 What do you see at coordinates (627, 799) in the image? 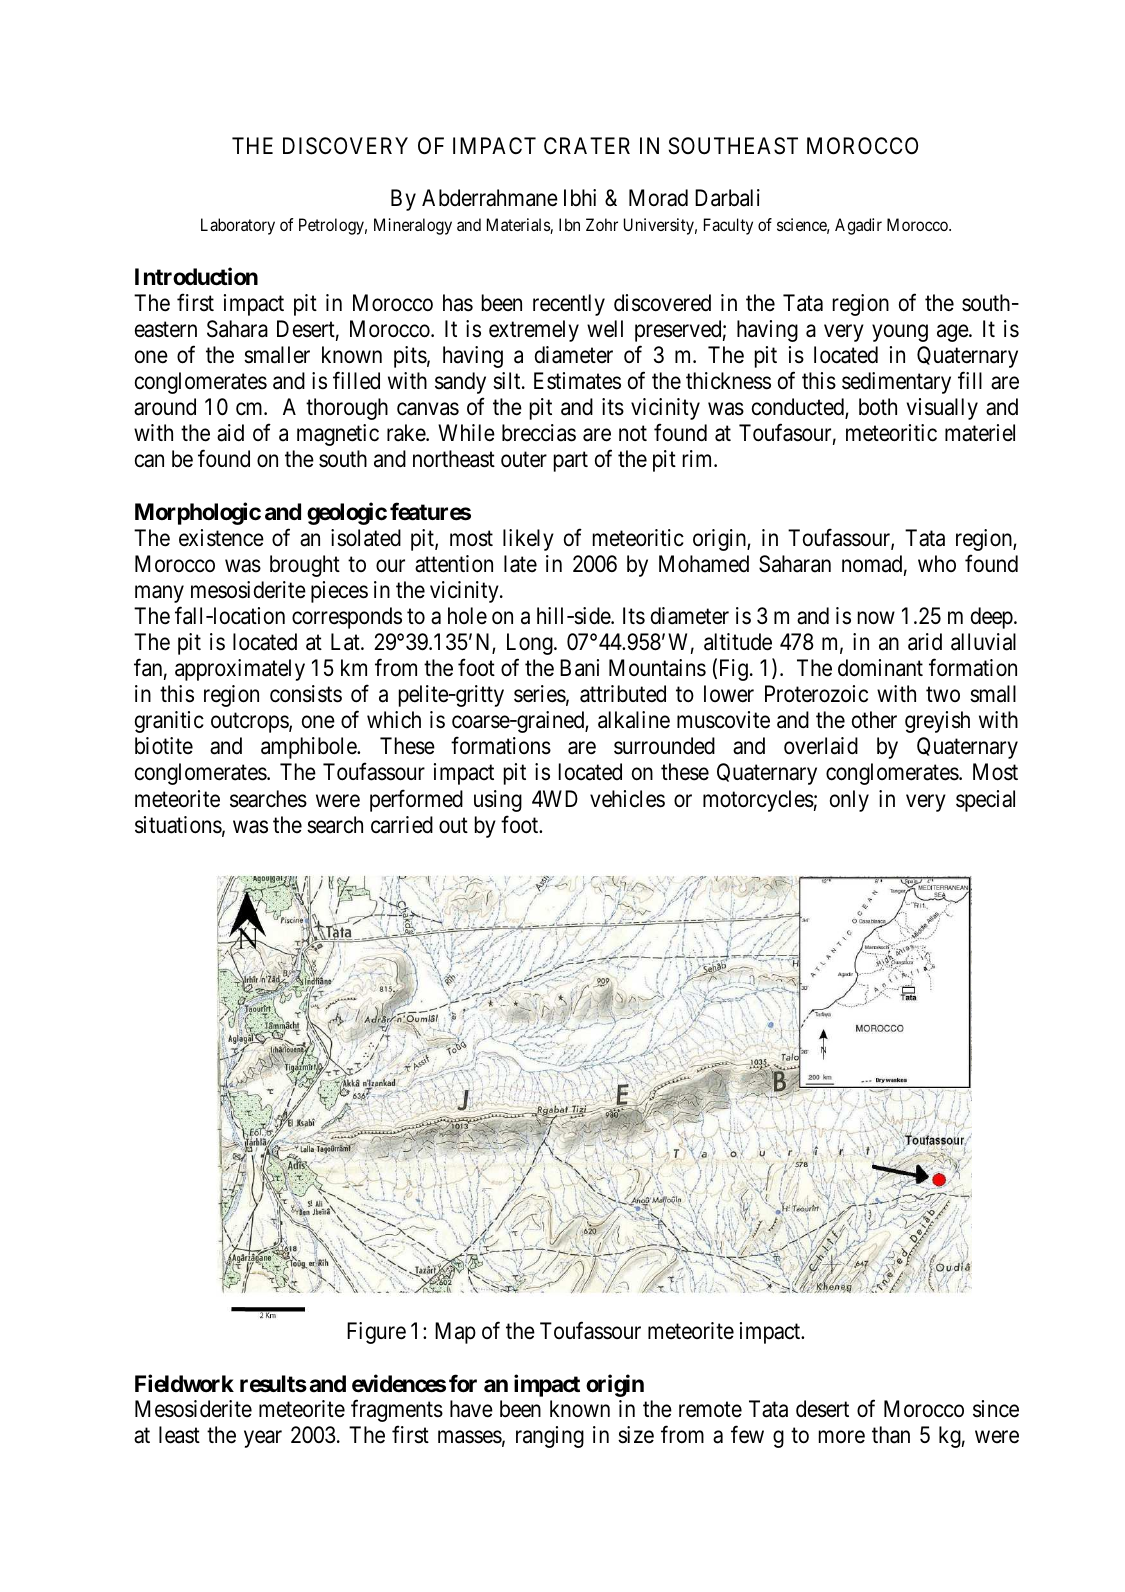
I see `vehicles` at bounding box center [627, 799].
